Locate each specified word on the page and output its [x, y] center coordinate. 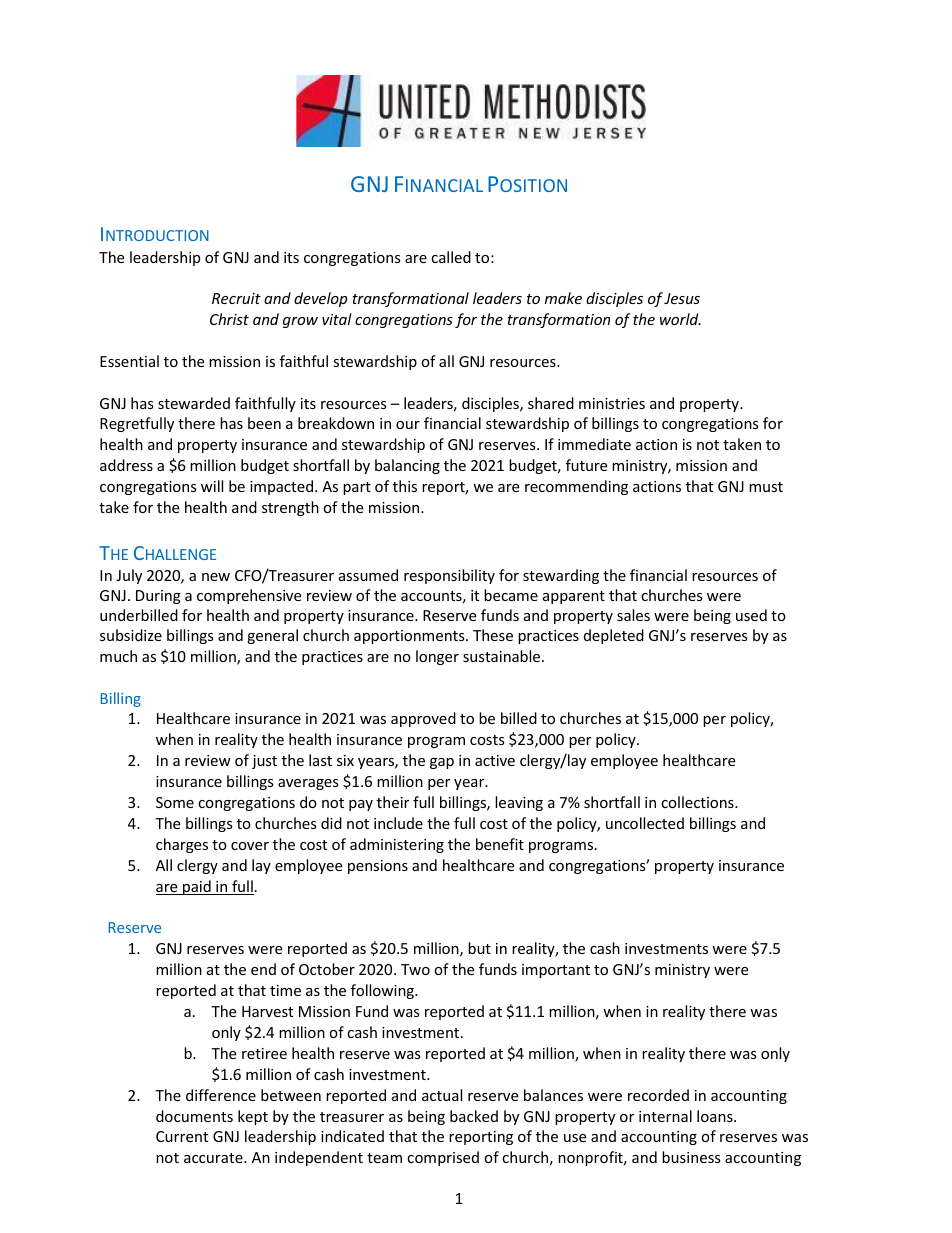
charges [182, 845]
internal [665, 1116]
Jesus [682, 298]
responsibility [449, 576]
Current [182, 1136]
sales [633, 615]
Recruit [236, 298]
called [451, 257]
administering [397, 845]
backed [474, 1116]
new [216, 577]
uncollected [645, 823]
